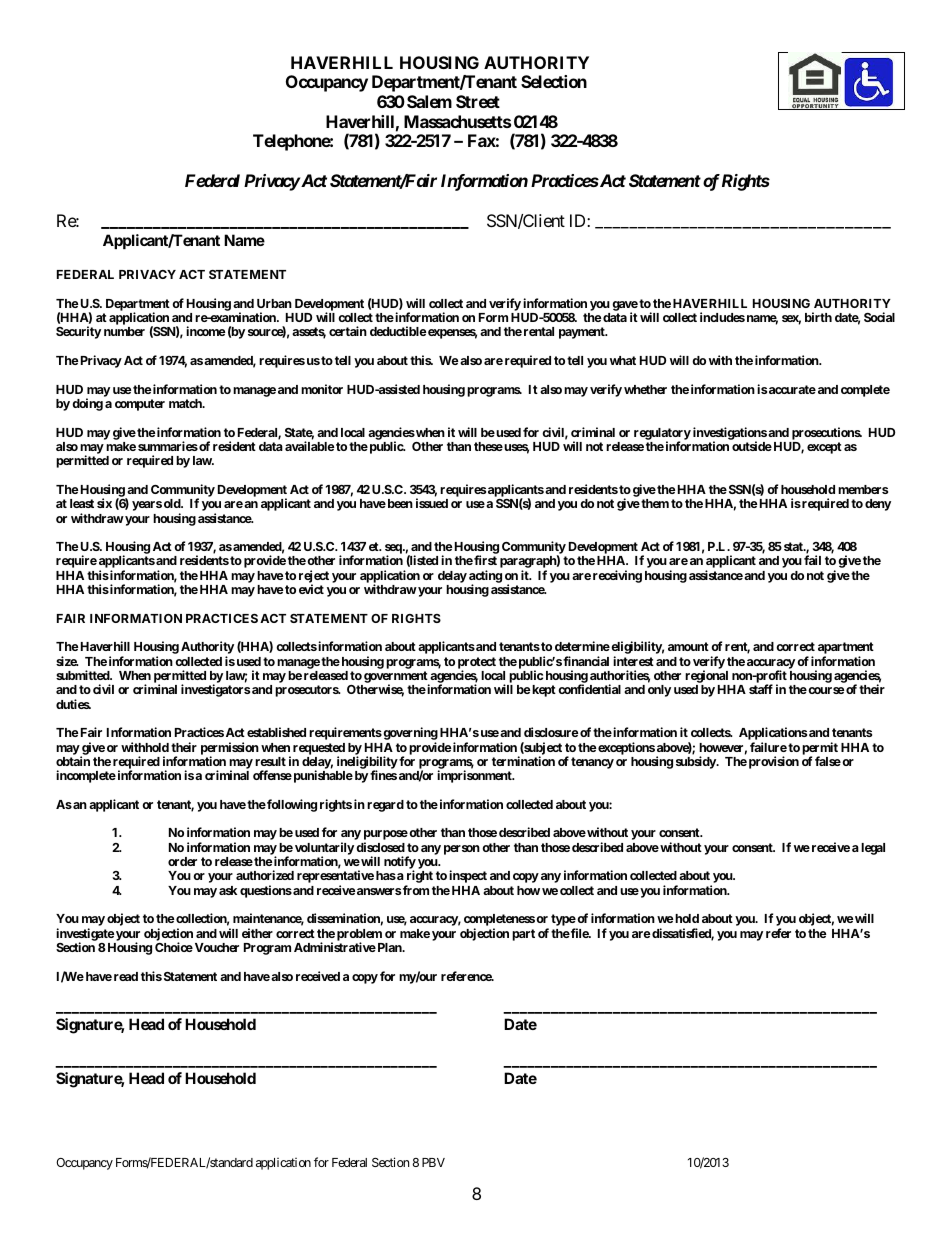 The height and width of the image is (1233, 952). What do you see at coordinates (186, 403) in the image?
I see `match` at bounding box center [186, 403].
